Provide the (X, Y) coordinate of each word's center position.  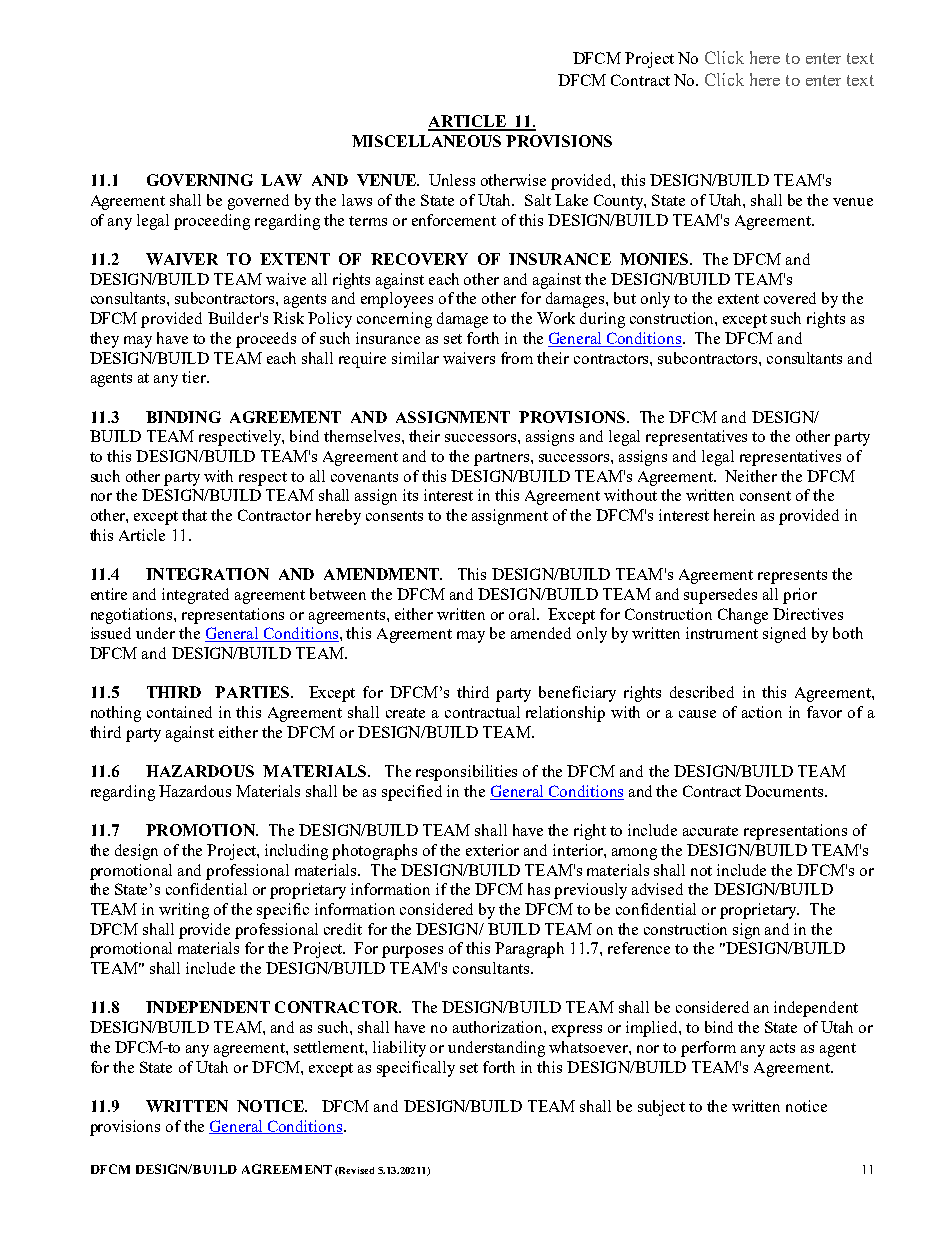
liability (399, 1049)
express (577, 1031)
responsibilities (466, 773)
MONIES (655, 259)
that (194, 515)
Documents (784, 791)
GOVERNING (200, 180)
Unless (452, 180)
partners (503, 459)
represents (792, 577)
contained (179, 712)
